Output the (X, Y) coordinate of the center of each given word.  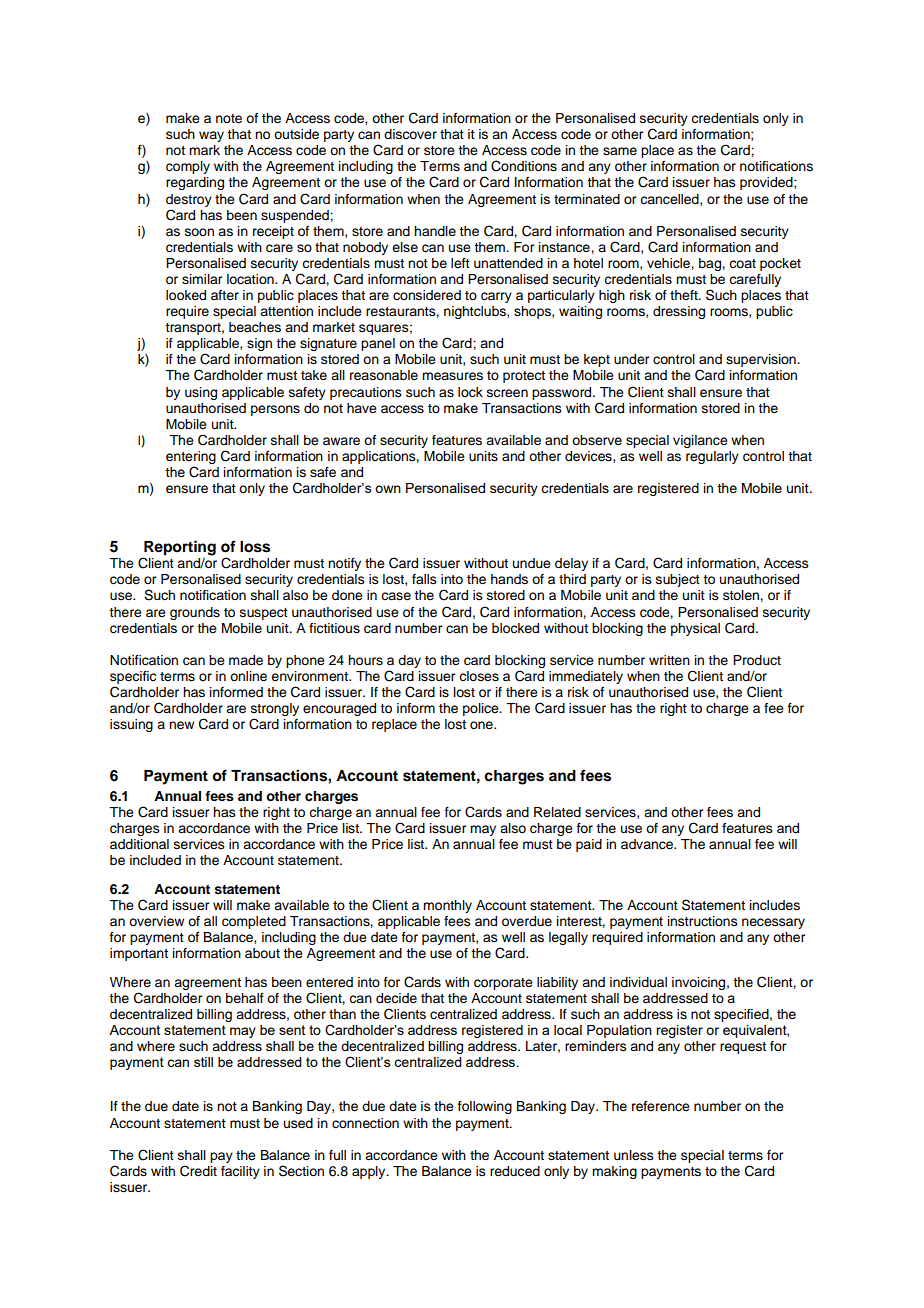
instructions (703, 921)
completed (254, 922)
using (201, 393)
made (246, 660)
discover (410, 134)
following (485, 1107)
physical (695, 629)
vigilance (700, 441)
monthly (447, 906)
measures (452, 376)
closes (479, 676)
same (620, 151)
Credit (198, 1171)
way (211, 136)
